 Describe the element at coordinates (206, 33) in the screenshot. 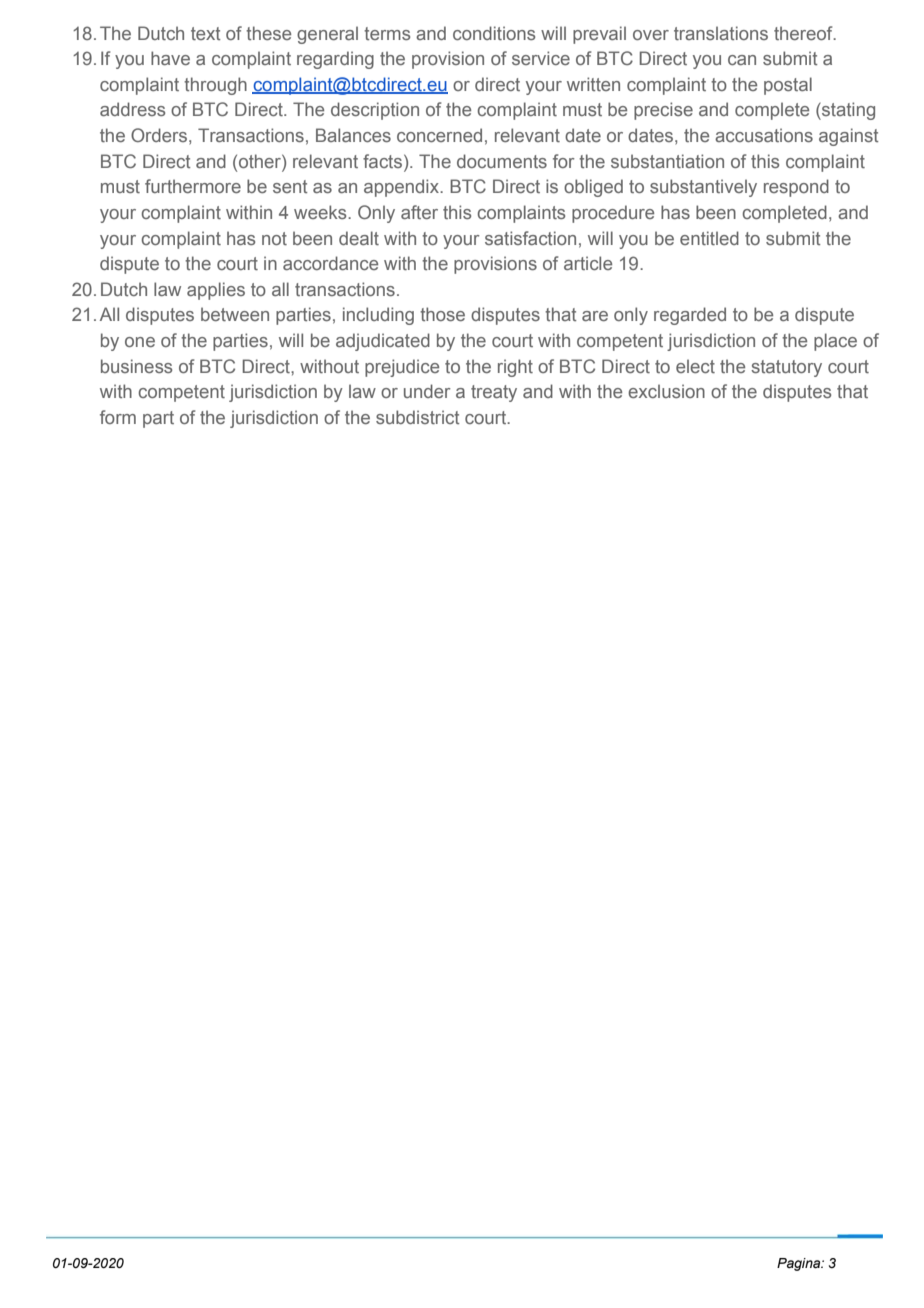

I see `text` at that location.
